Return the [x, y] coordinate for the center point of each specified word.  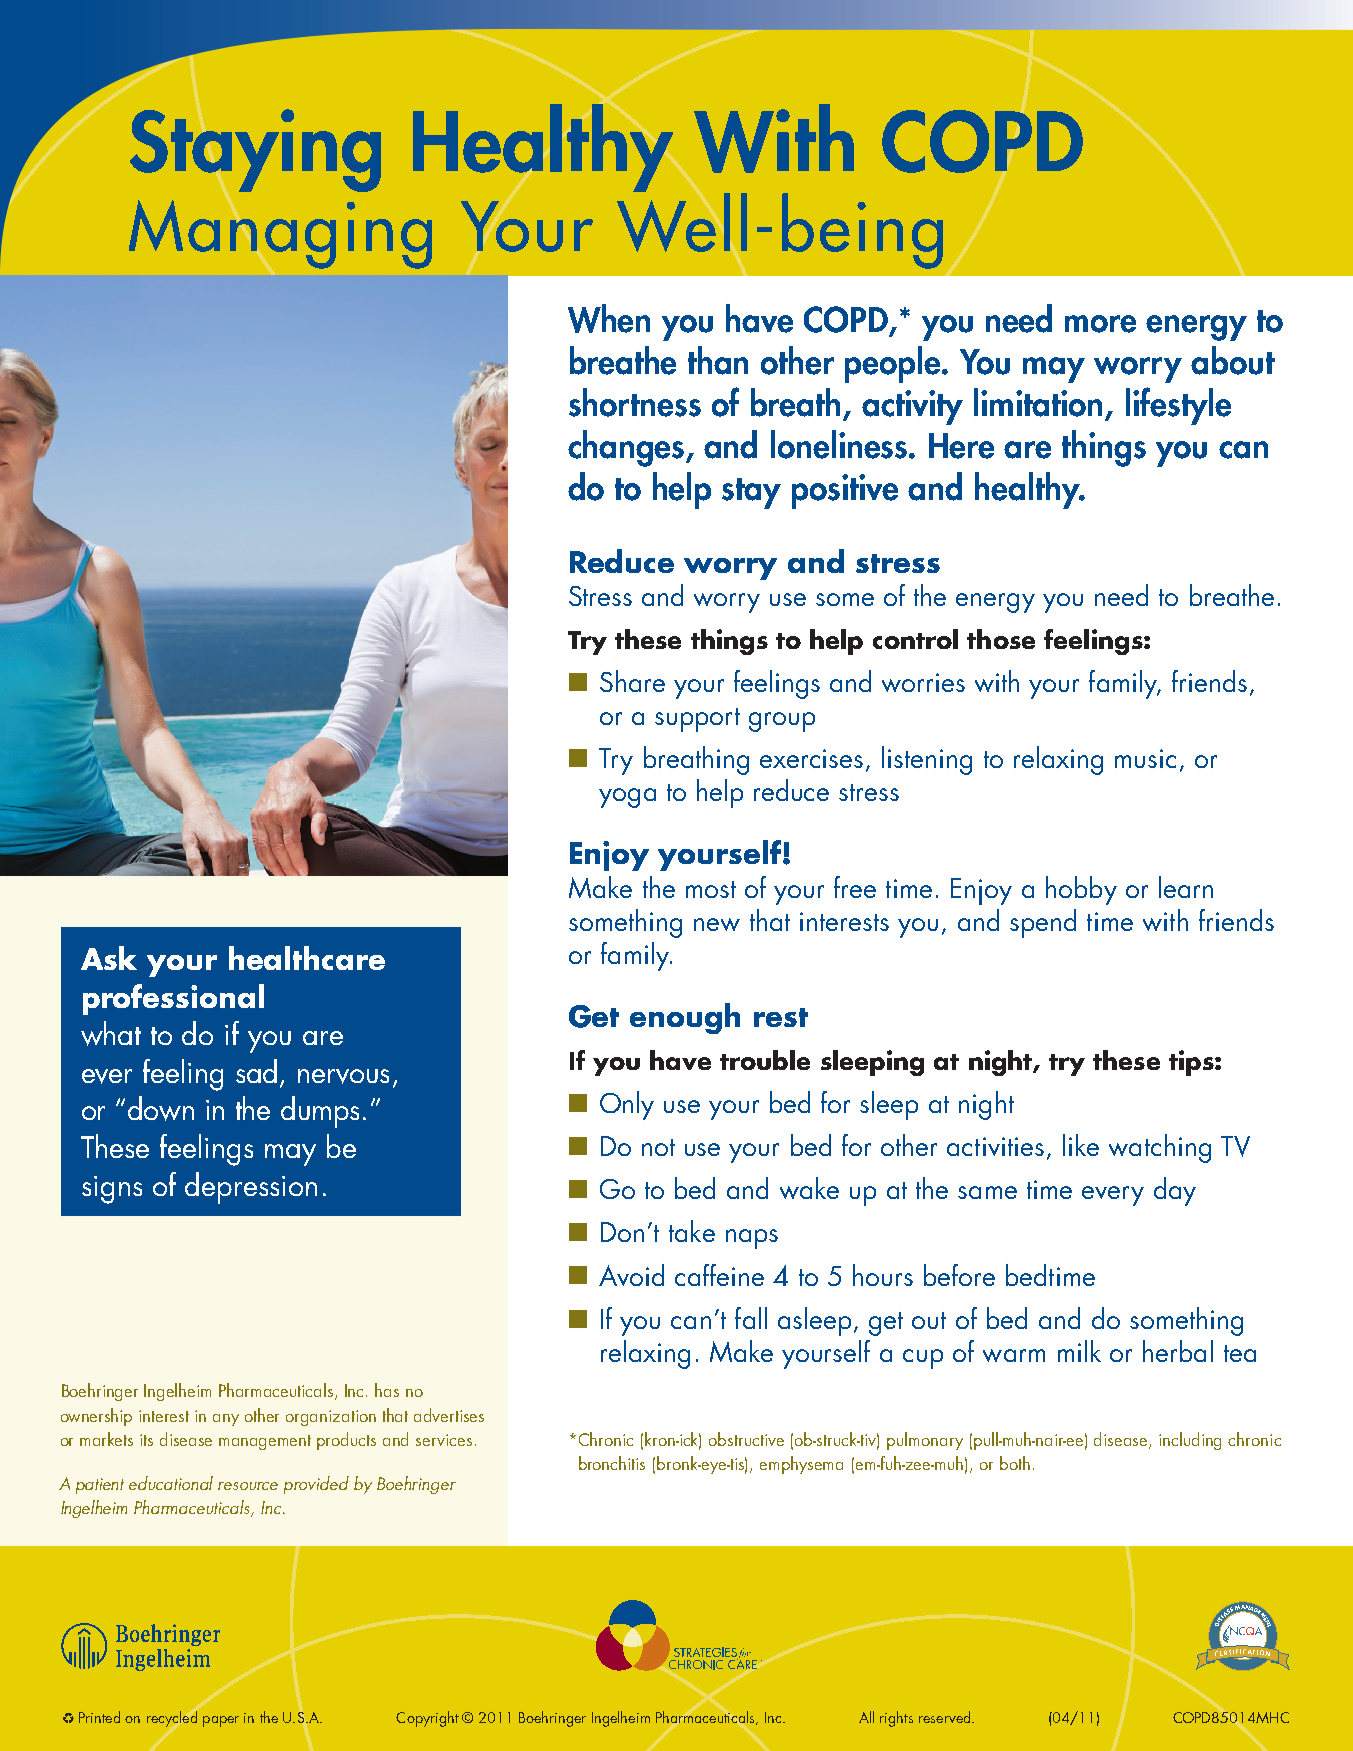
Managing [280, 234]
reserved [946, 1717]
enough [685, 1018]
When [609, 318]
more [1100, 324]
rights [896, 1719]
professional [173, 999]
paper [221, 1721]
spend [1043, 923]
